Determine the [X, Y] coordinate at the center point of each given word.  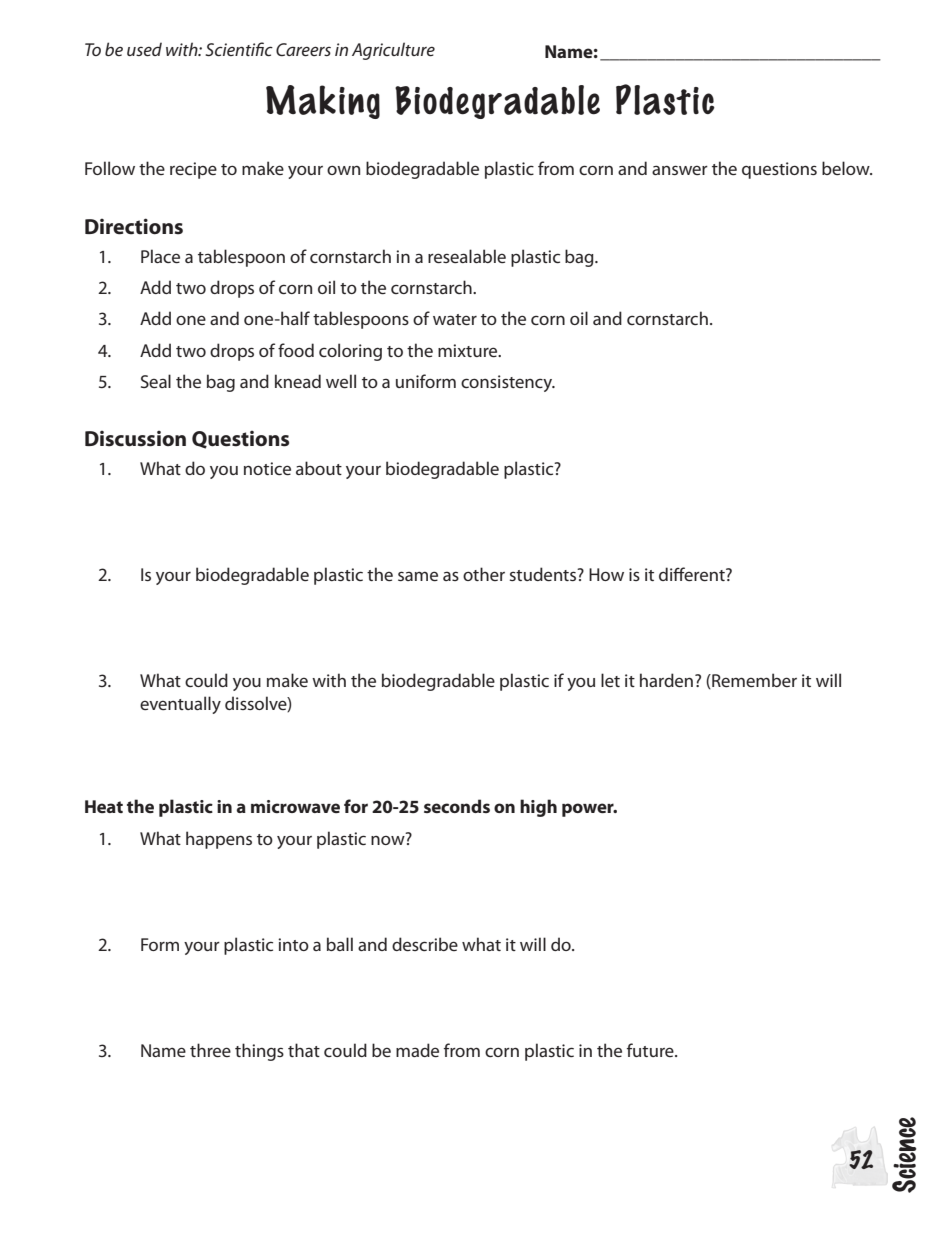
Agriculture [393, 51]
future [651, 1050]
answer [680, 170]
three [210, 1050]
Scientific [239, 49]
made [417, 1050]
